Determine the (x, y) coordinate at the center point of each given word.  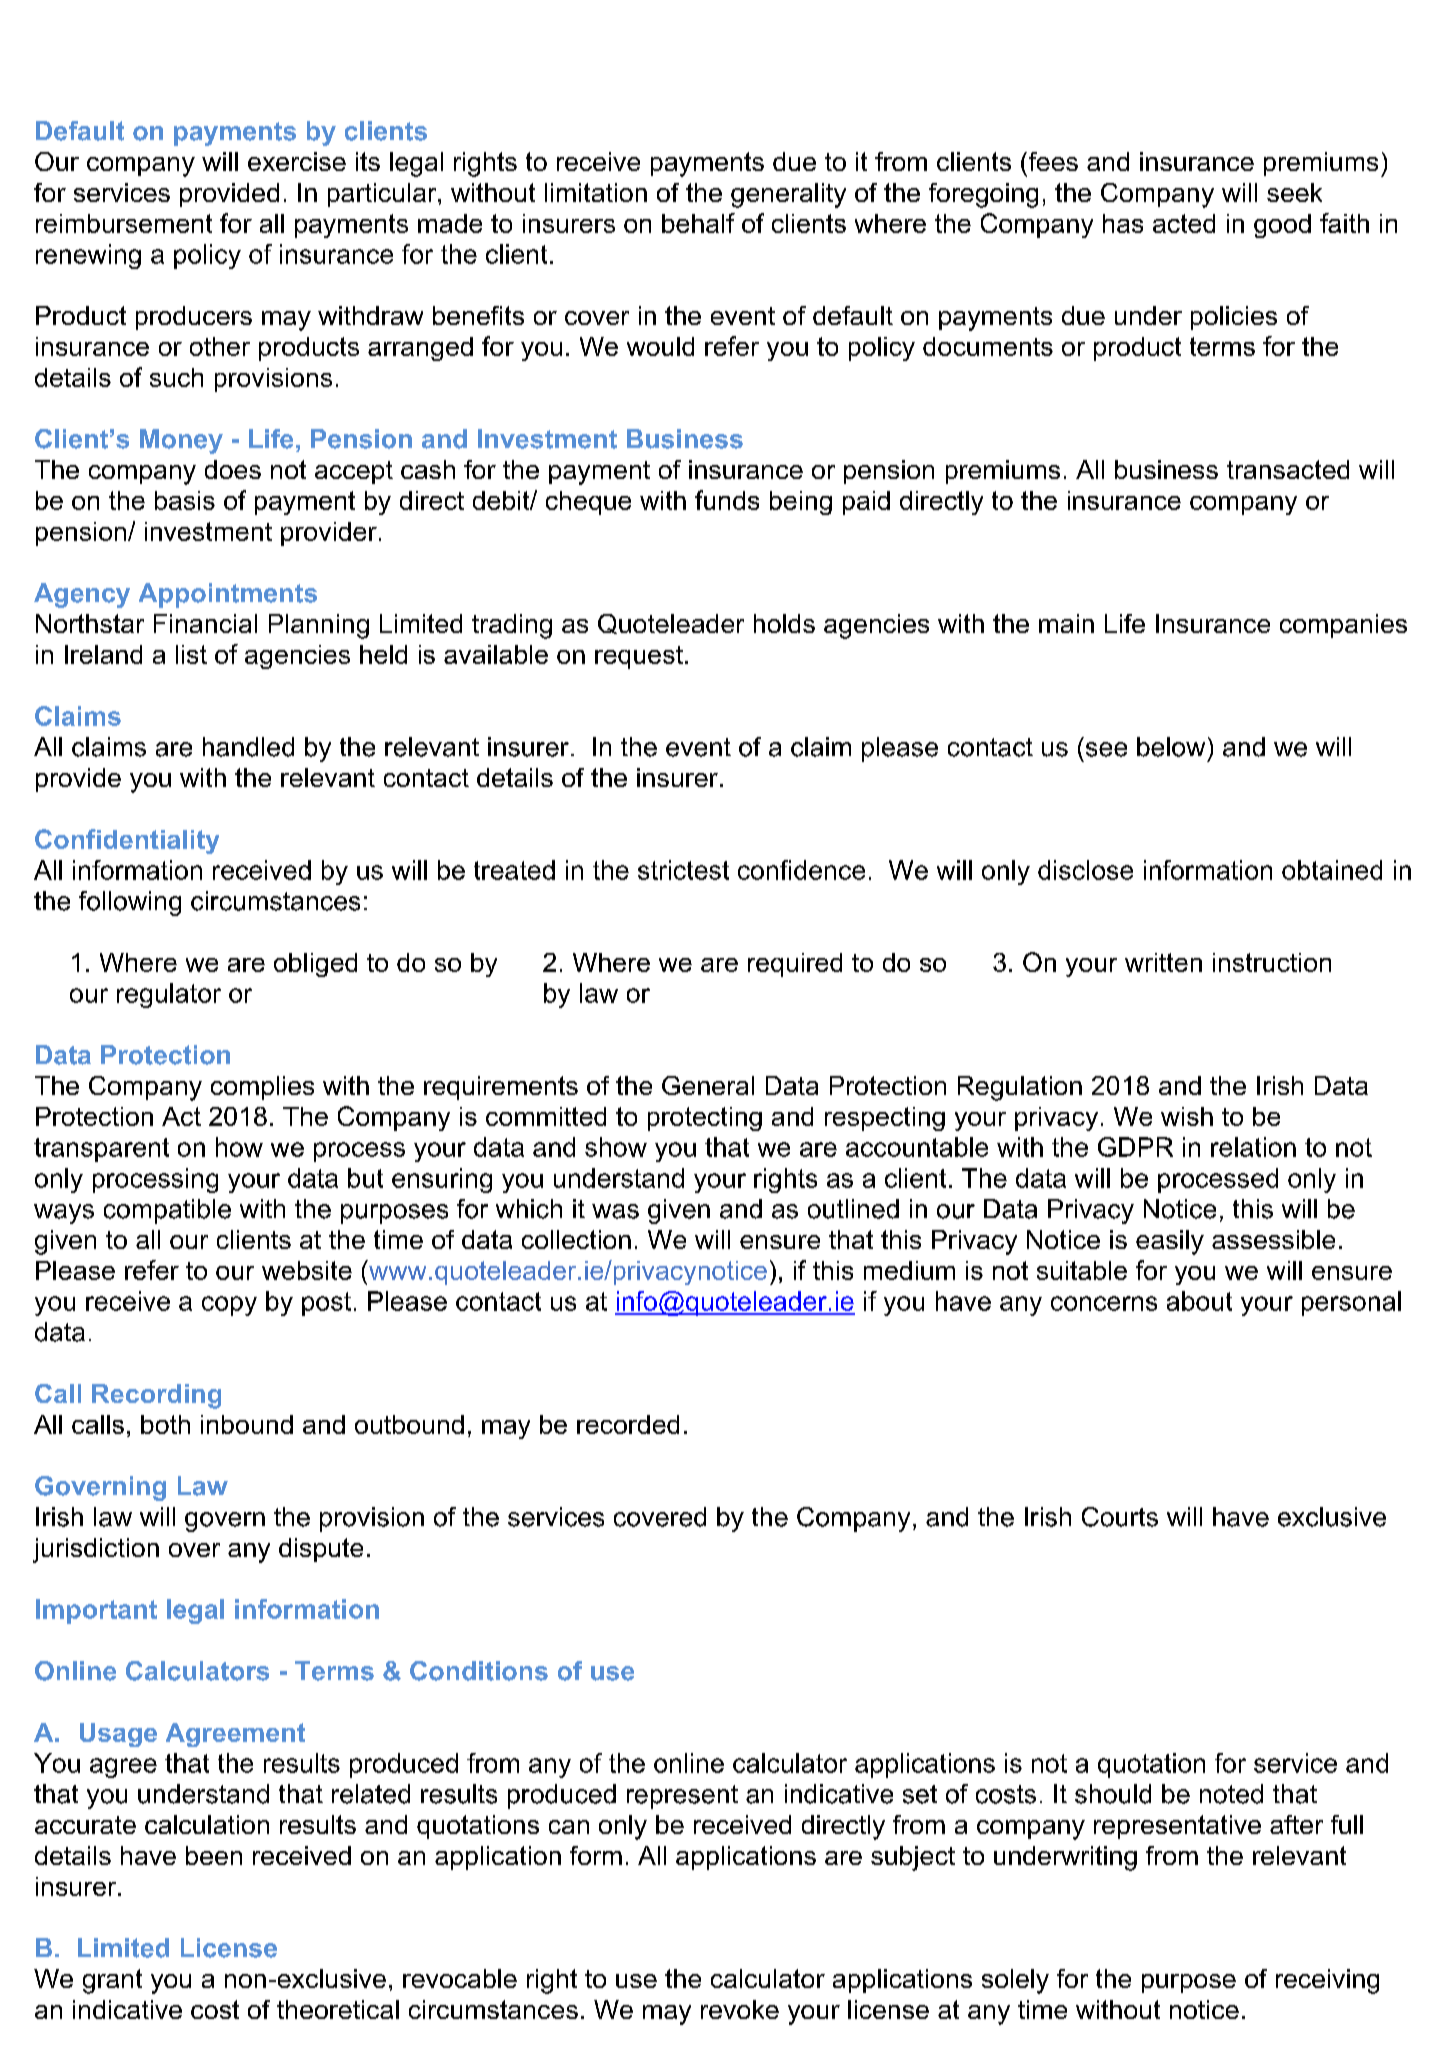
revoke (740, 2009)
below (1171, 747)
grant (112, 1981)
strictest (683, 870)
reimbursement (124, 223)
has (1123, 223)
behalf (698, 223)
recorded (628, 1424)
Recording (156, 1396)
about (1199, 1301)
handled (248, 747)
